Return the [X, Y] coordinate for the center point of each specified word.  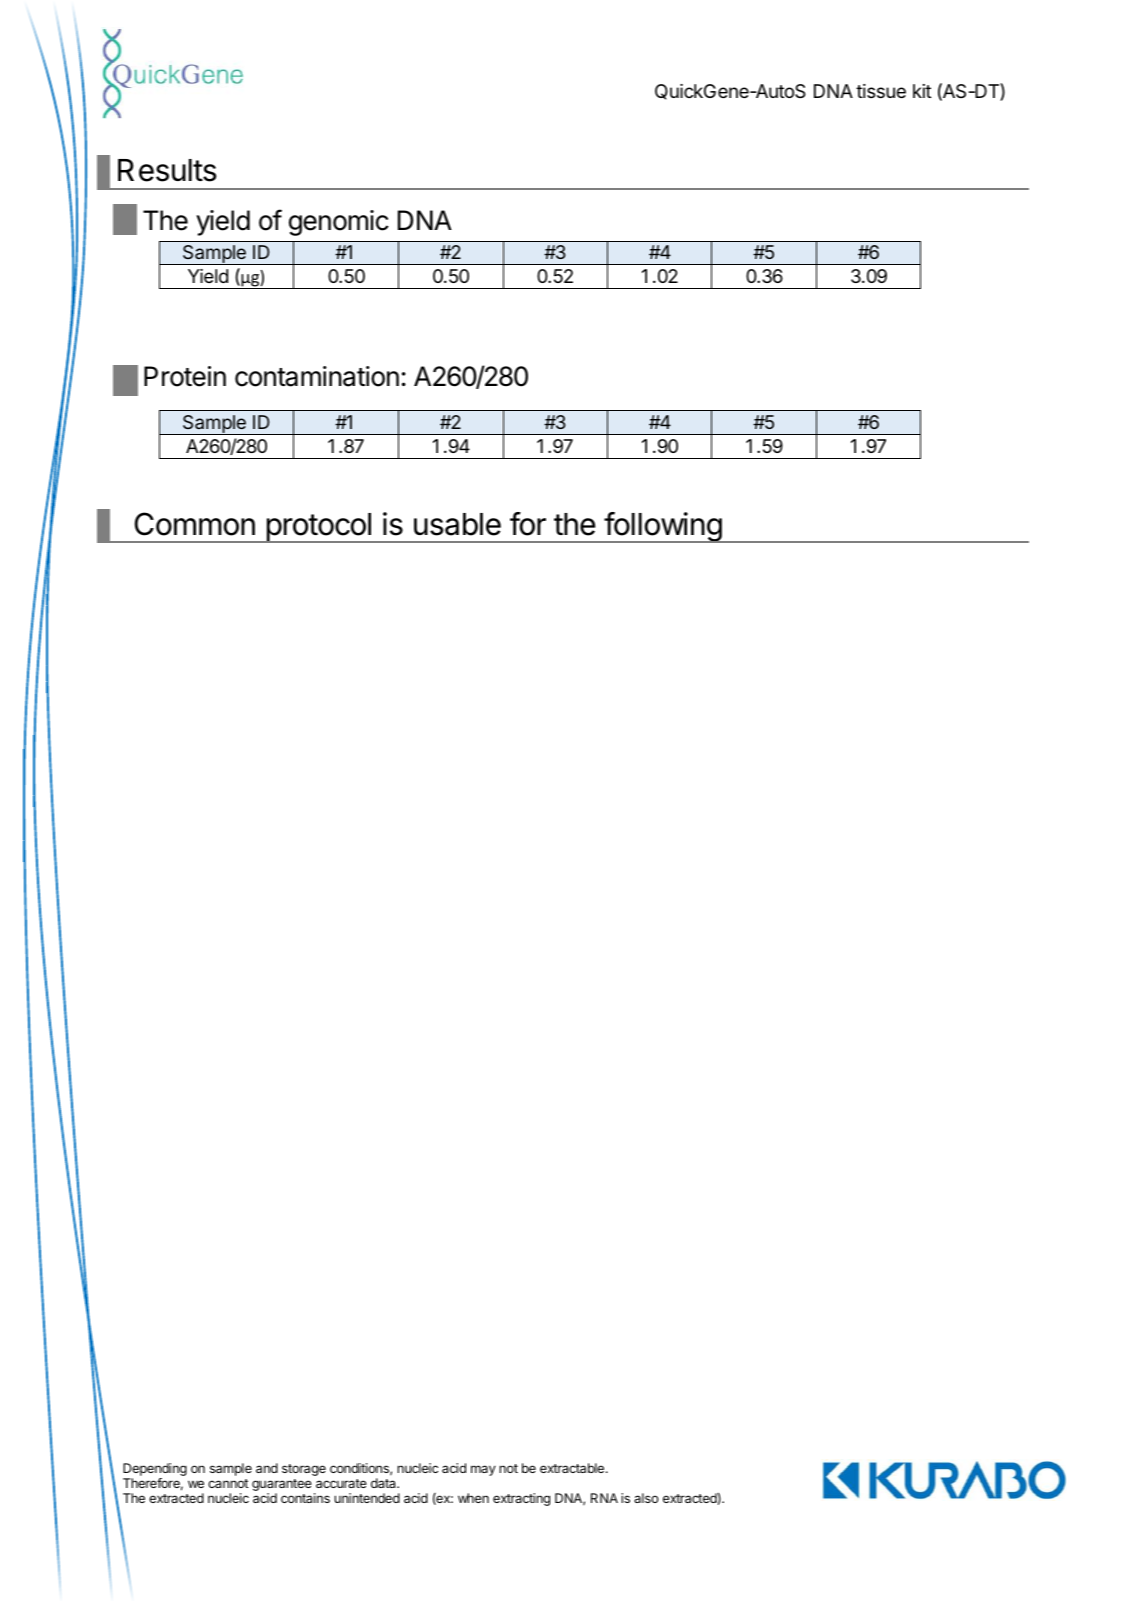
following [662, 527]
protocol [318, 528]
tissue [881, 91]
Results [167, 170]
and [267, 1468]
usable [457, 524]
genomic [339, 223]
